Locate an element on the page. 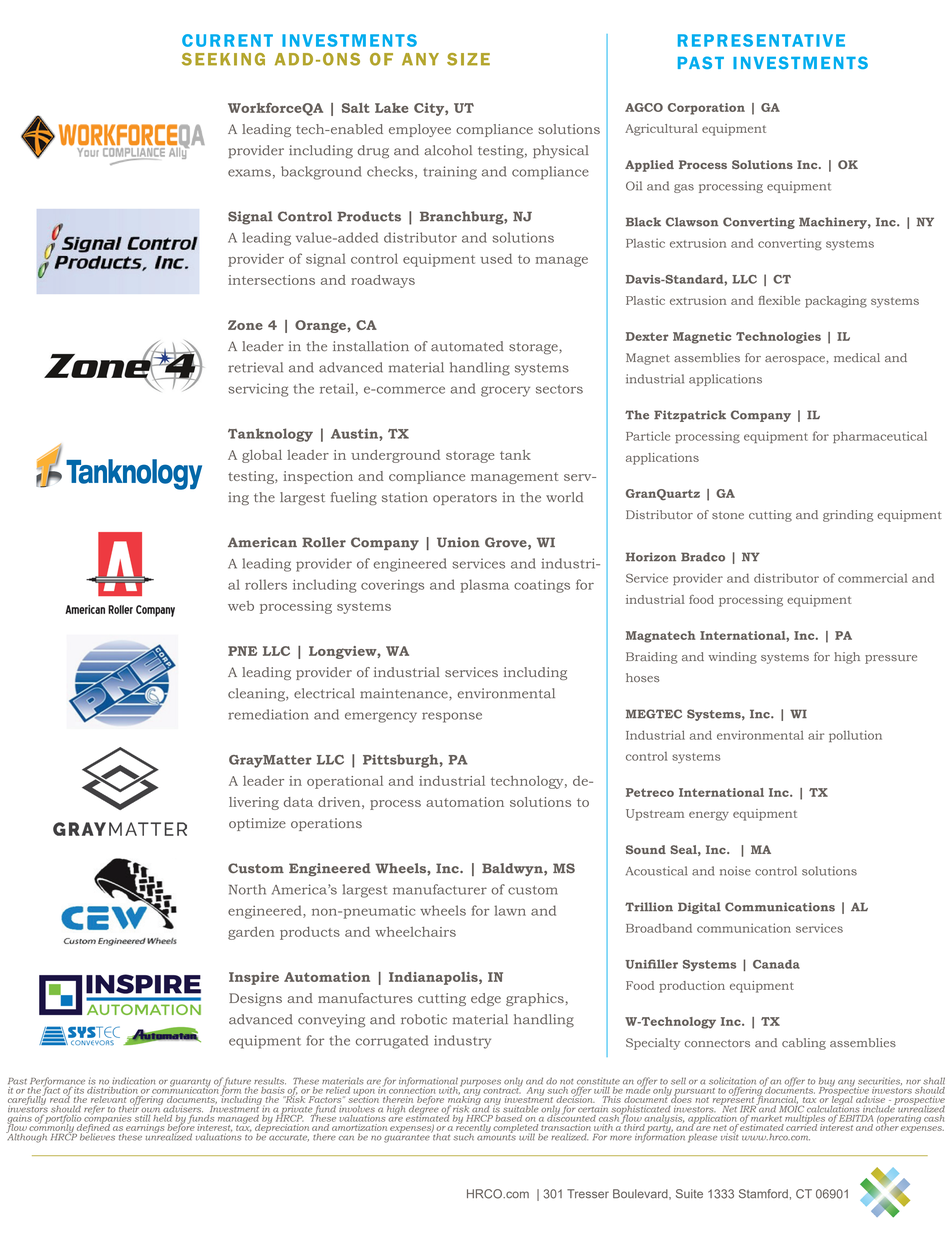  operators is located at coordinates (465, 499).
